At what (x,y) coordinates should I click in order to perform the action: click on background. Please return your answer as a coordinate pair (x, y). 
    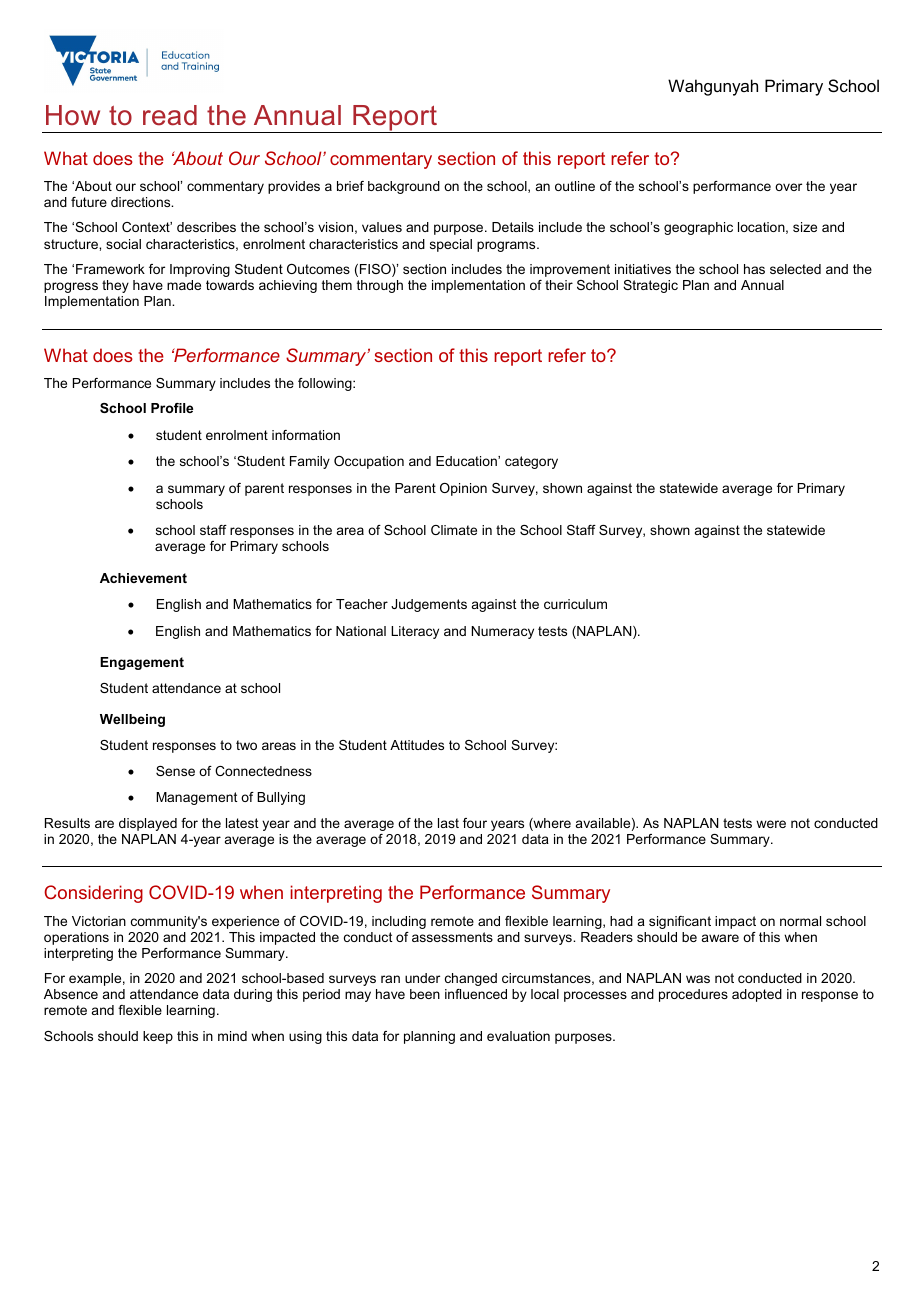
    Looking at the image, I should click on (404, 187).
